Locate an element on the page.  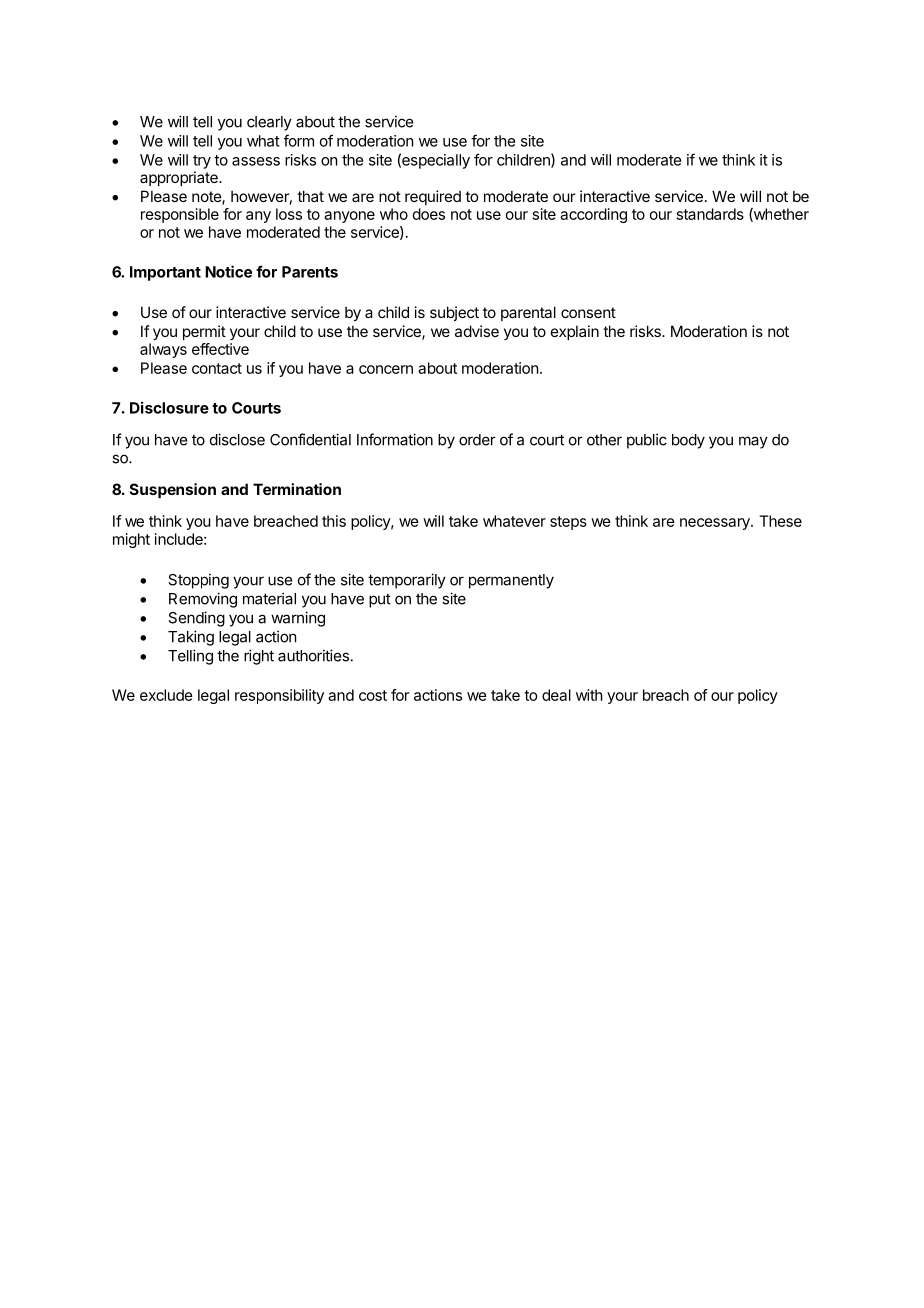
permit is located at coordinates (204, 332).
